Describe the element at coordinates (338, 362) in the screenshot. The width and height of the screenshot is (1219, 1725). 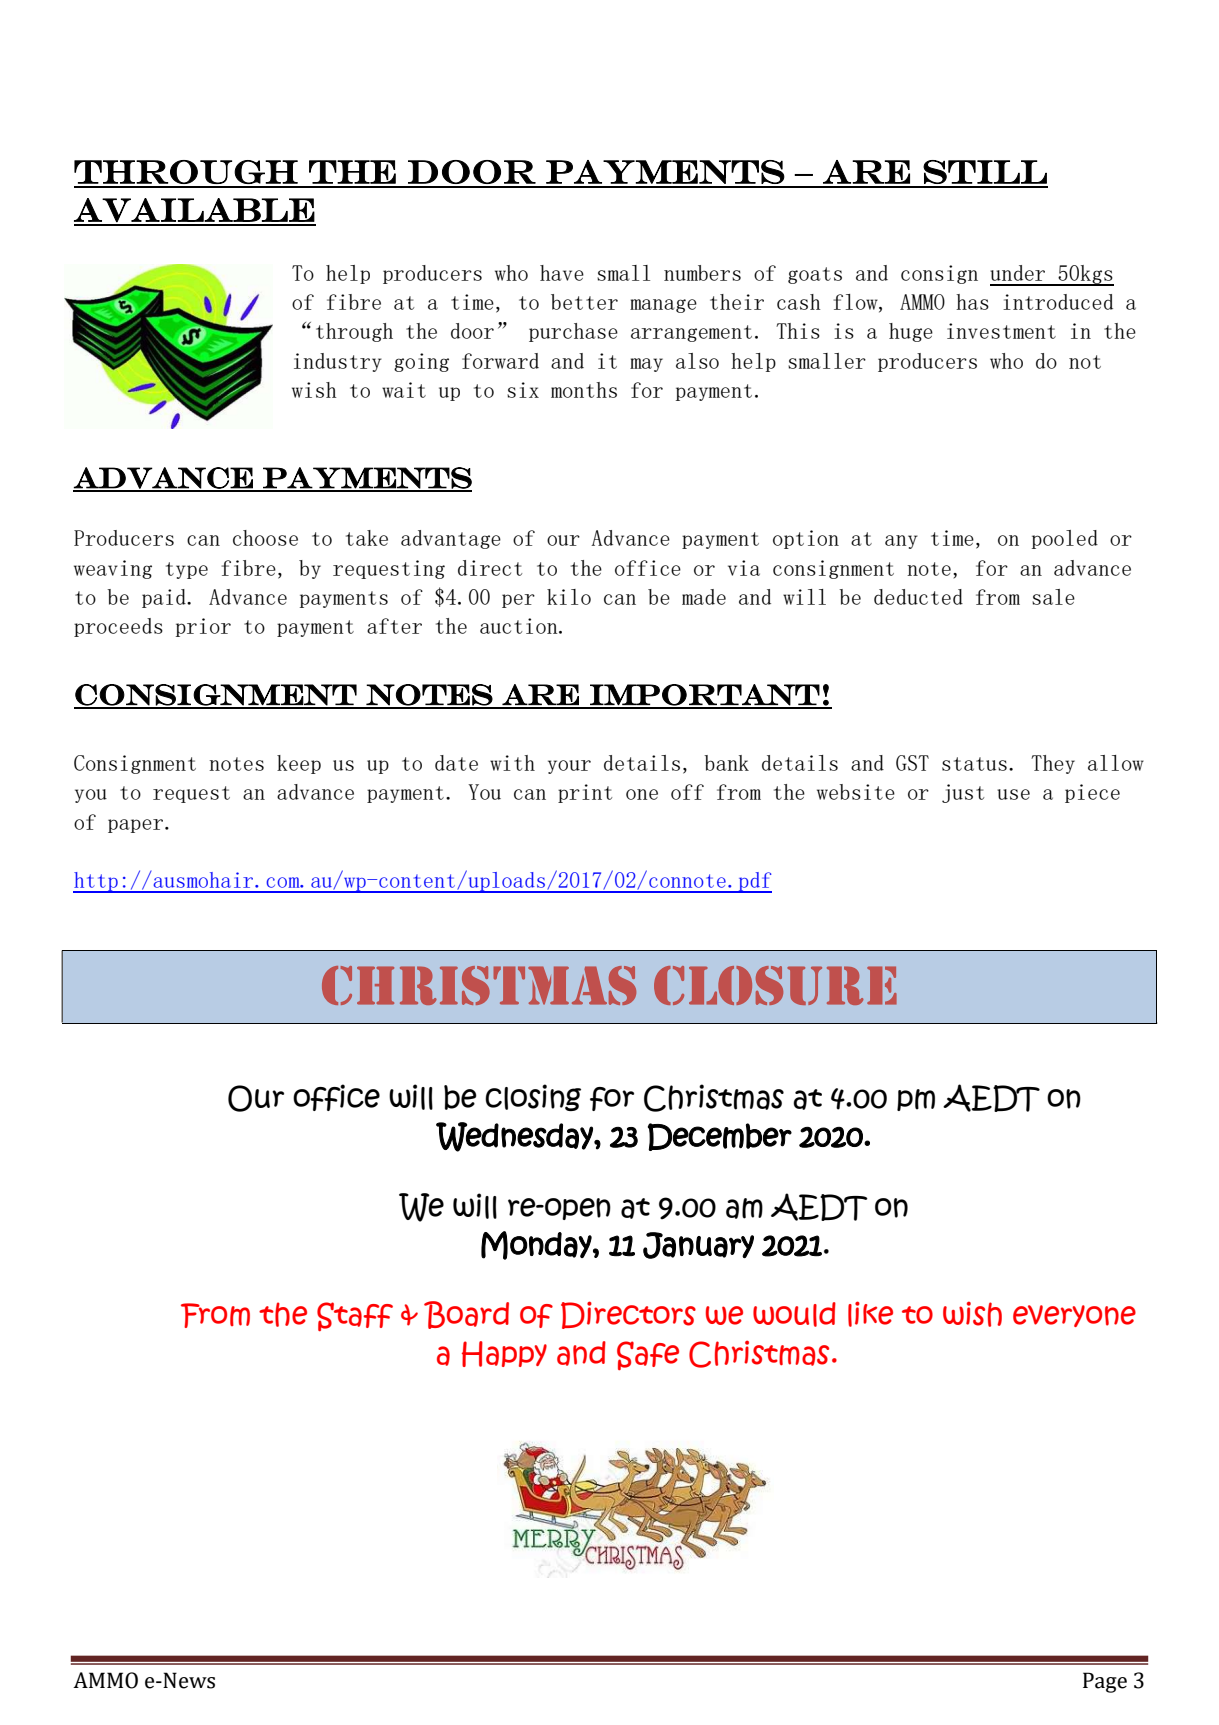
I see `industry` at that location.
